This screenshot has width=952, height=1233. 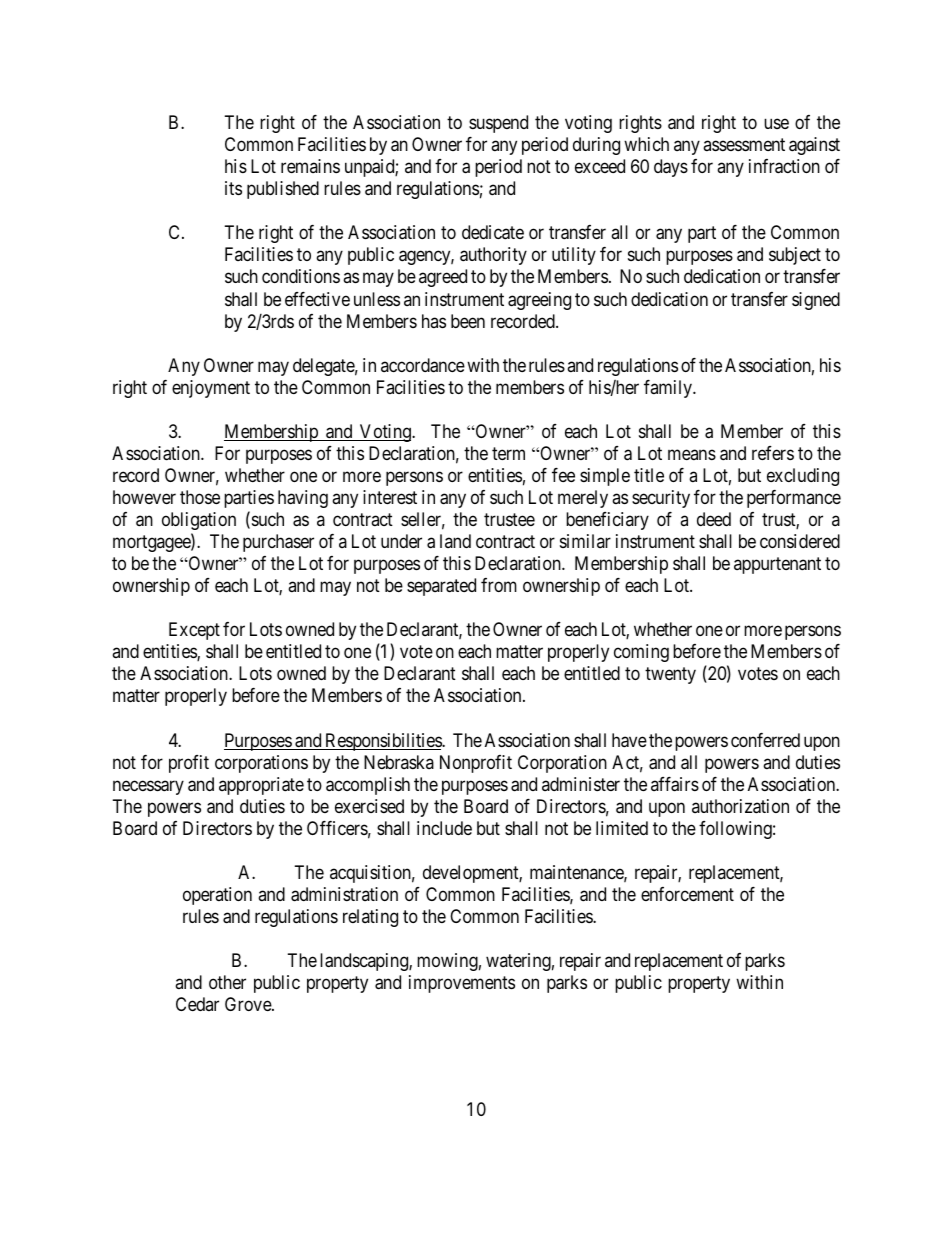 What do you see at coordinates (462, 984) in the screenshot?
I see `improvements` at bounding box center [462, 984].
